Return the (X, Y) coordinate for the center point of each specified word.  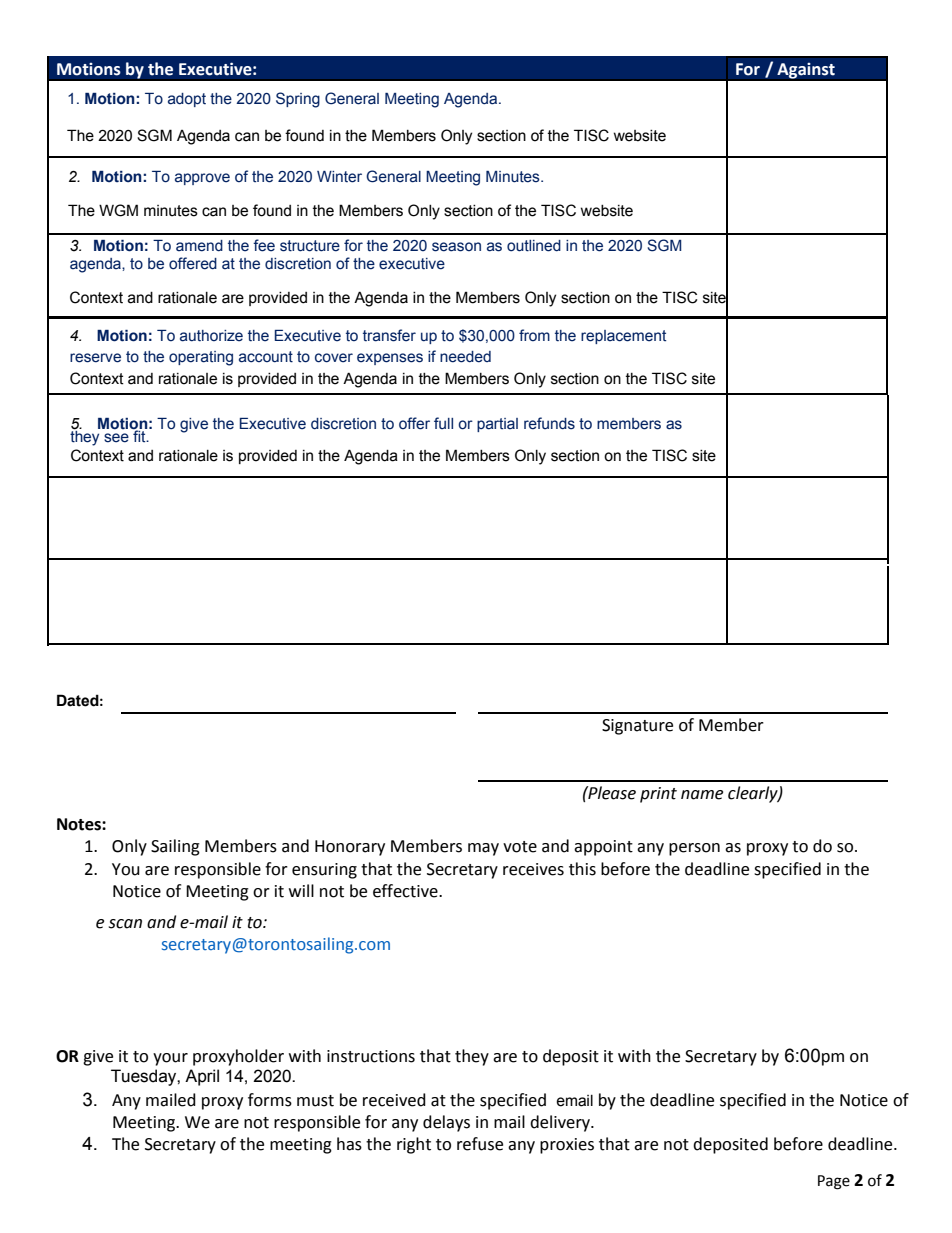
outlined (534, 246)
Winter (339, 177)
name (702, 795)
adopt (187, 100)
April (202, 1077)
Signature (637, 727)
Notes (80, 824)
